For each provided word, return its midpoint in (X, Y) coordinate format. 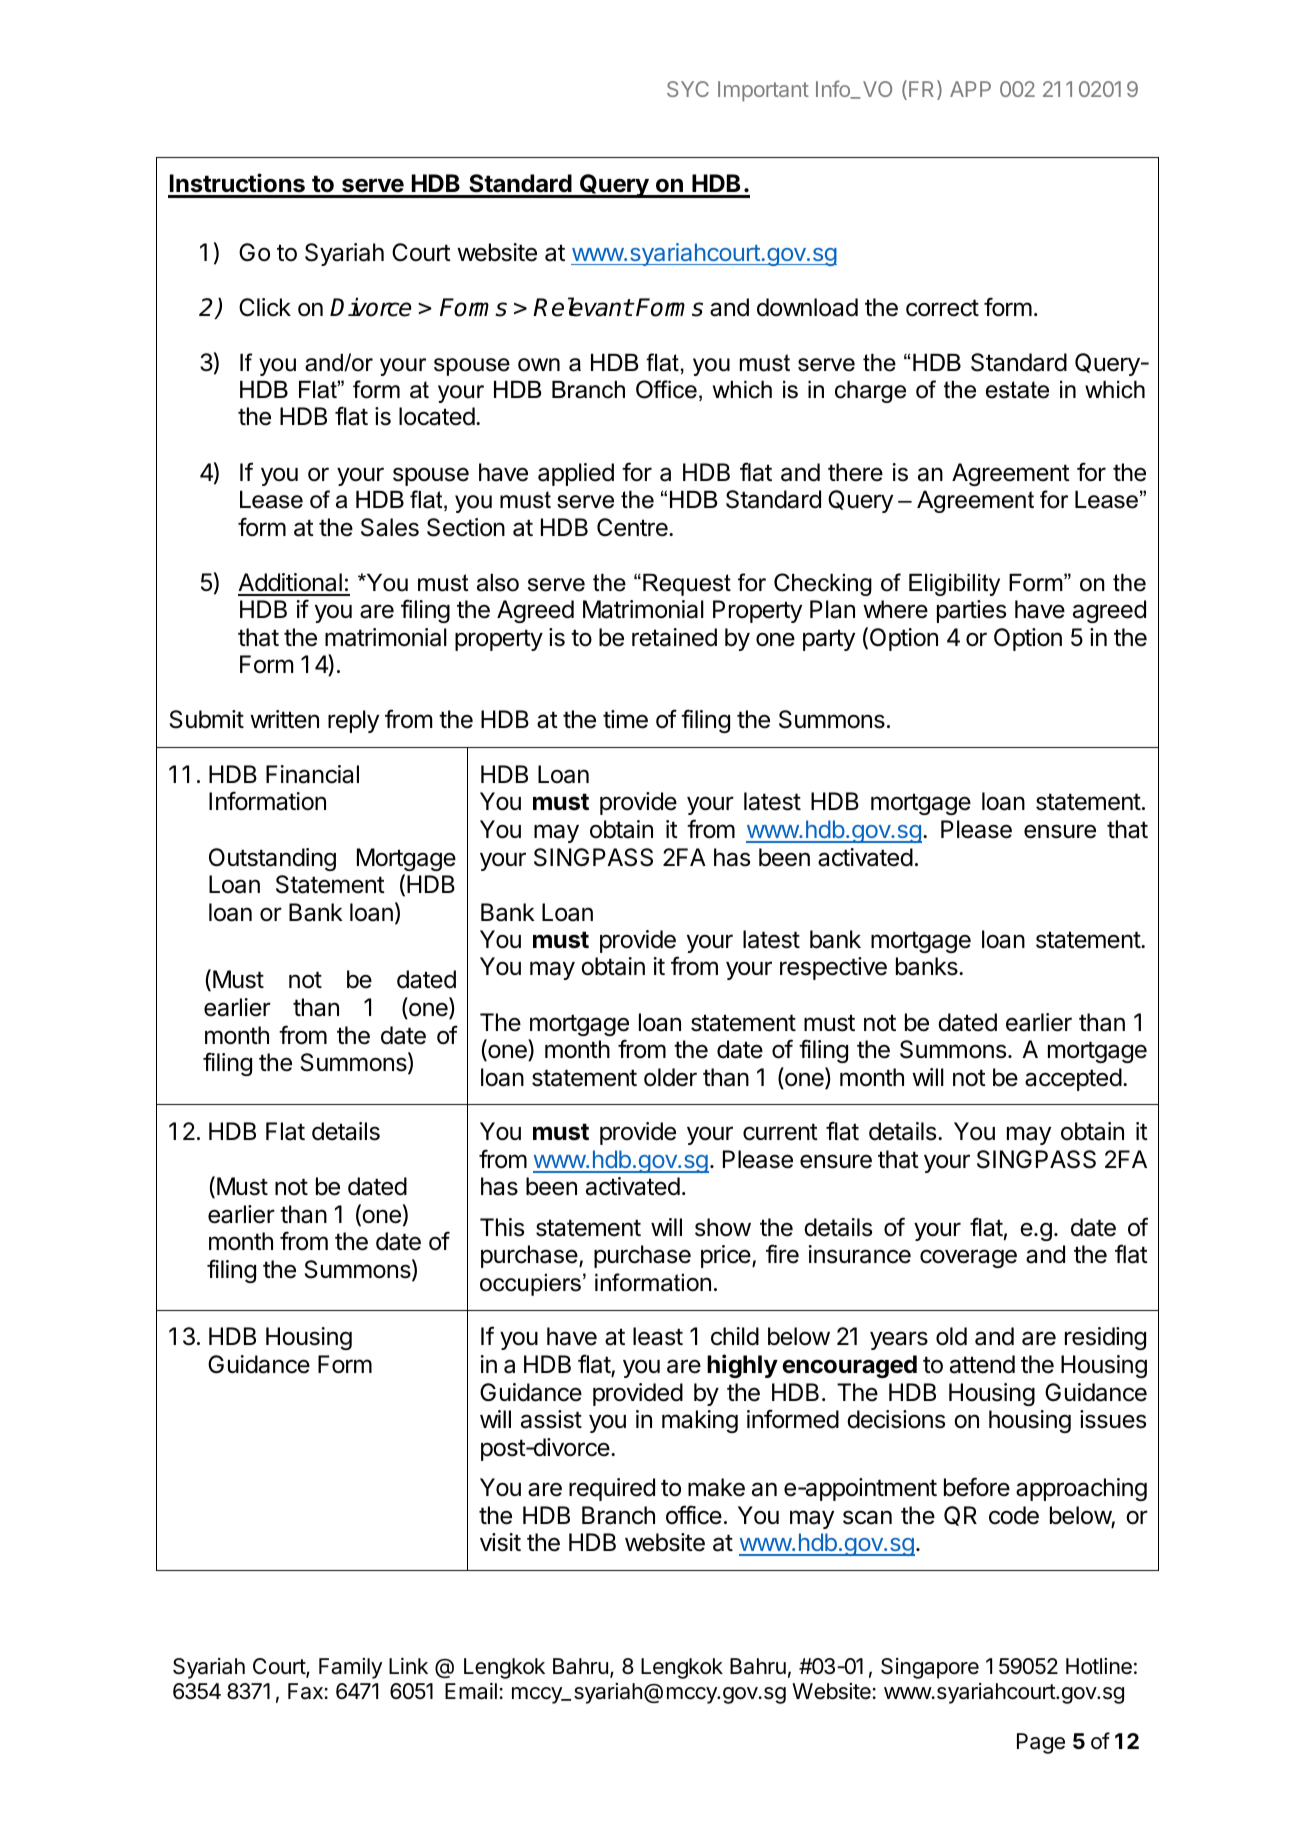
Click (265, 307)
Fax (306, 1691)
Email (471, 1691)
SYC (688, 89)
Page (1041, 1743)
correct (942, 308)
